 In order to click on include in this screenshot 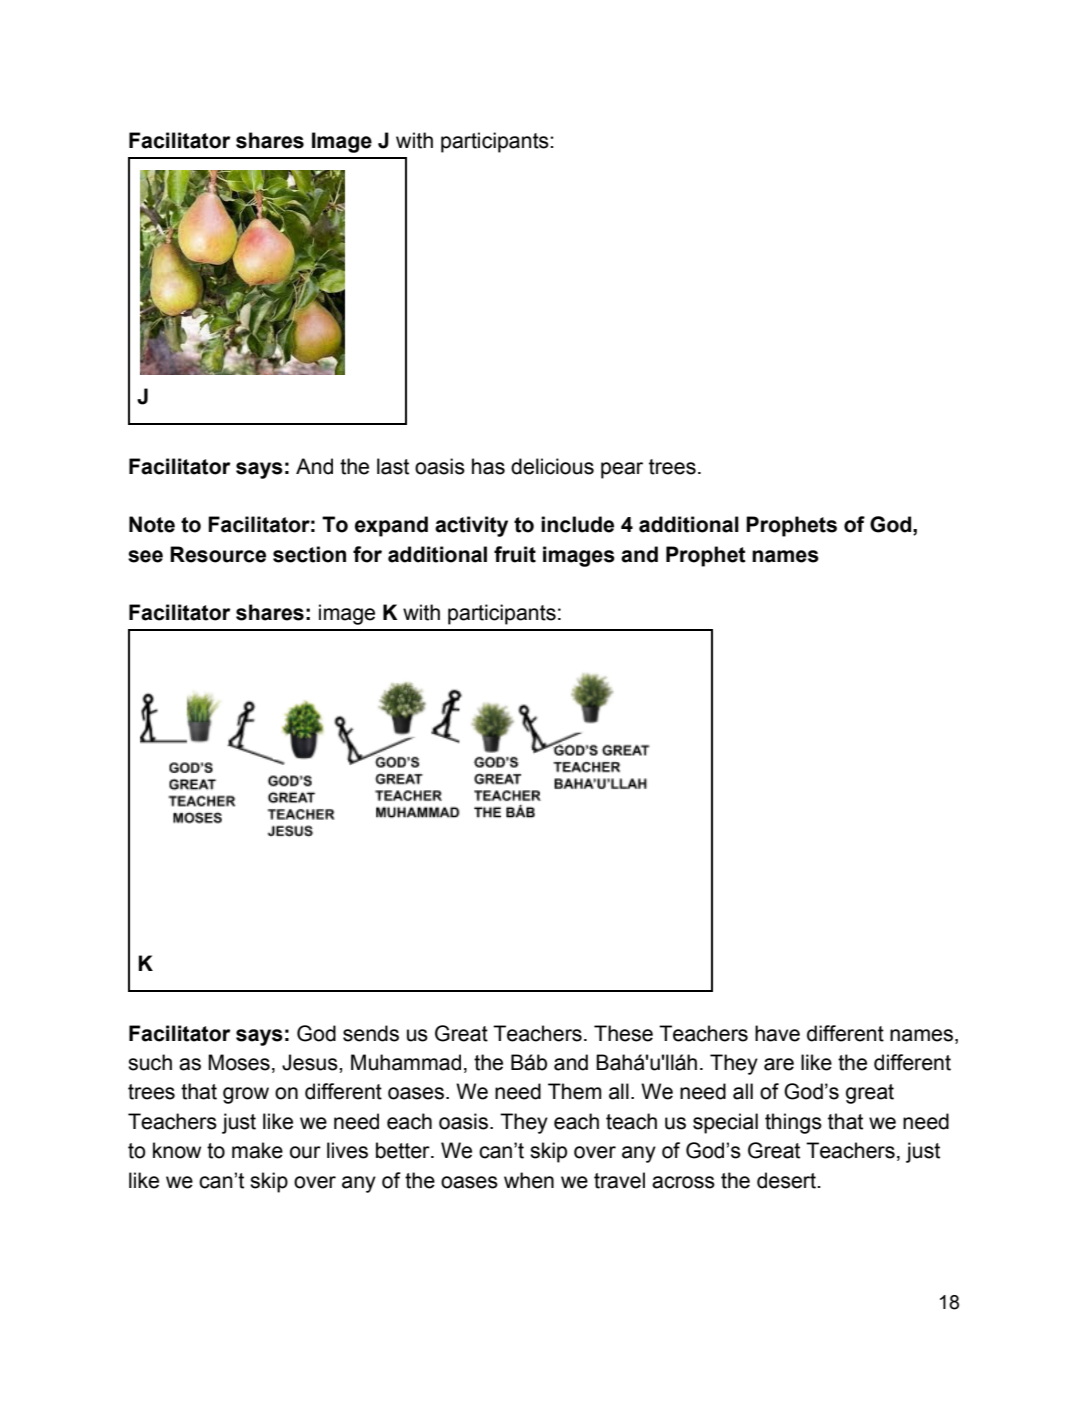, I will do `click(577, 524)`.
